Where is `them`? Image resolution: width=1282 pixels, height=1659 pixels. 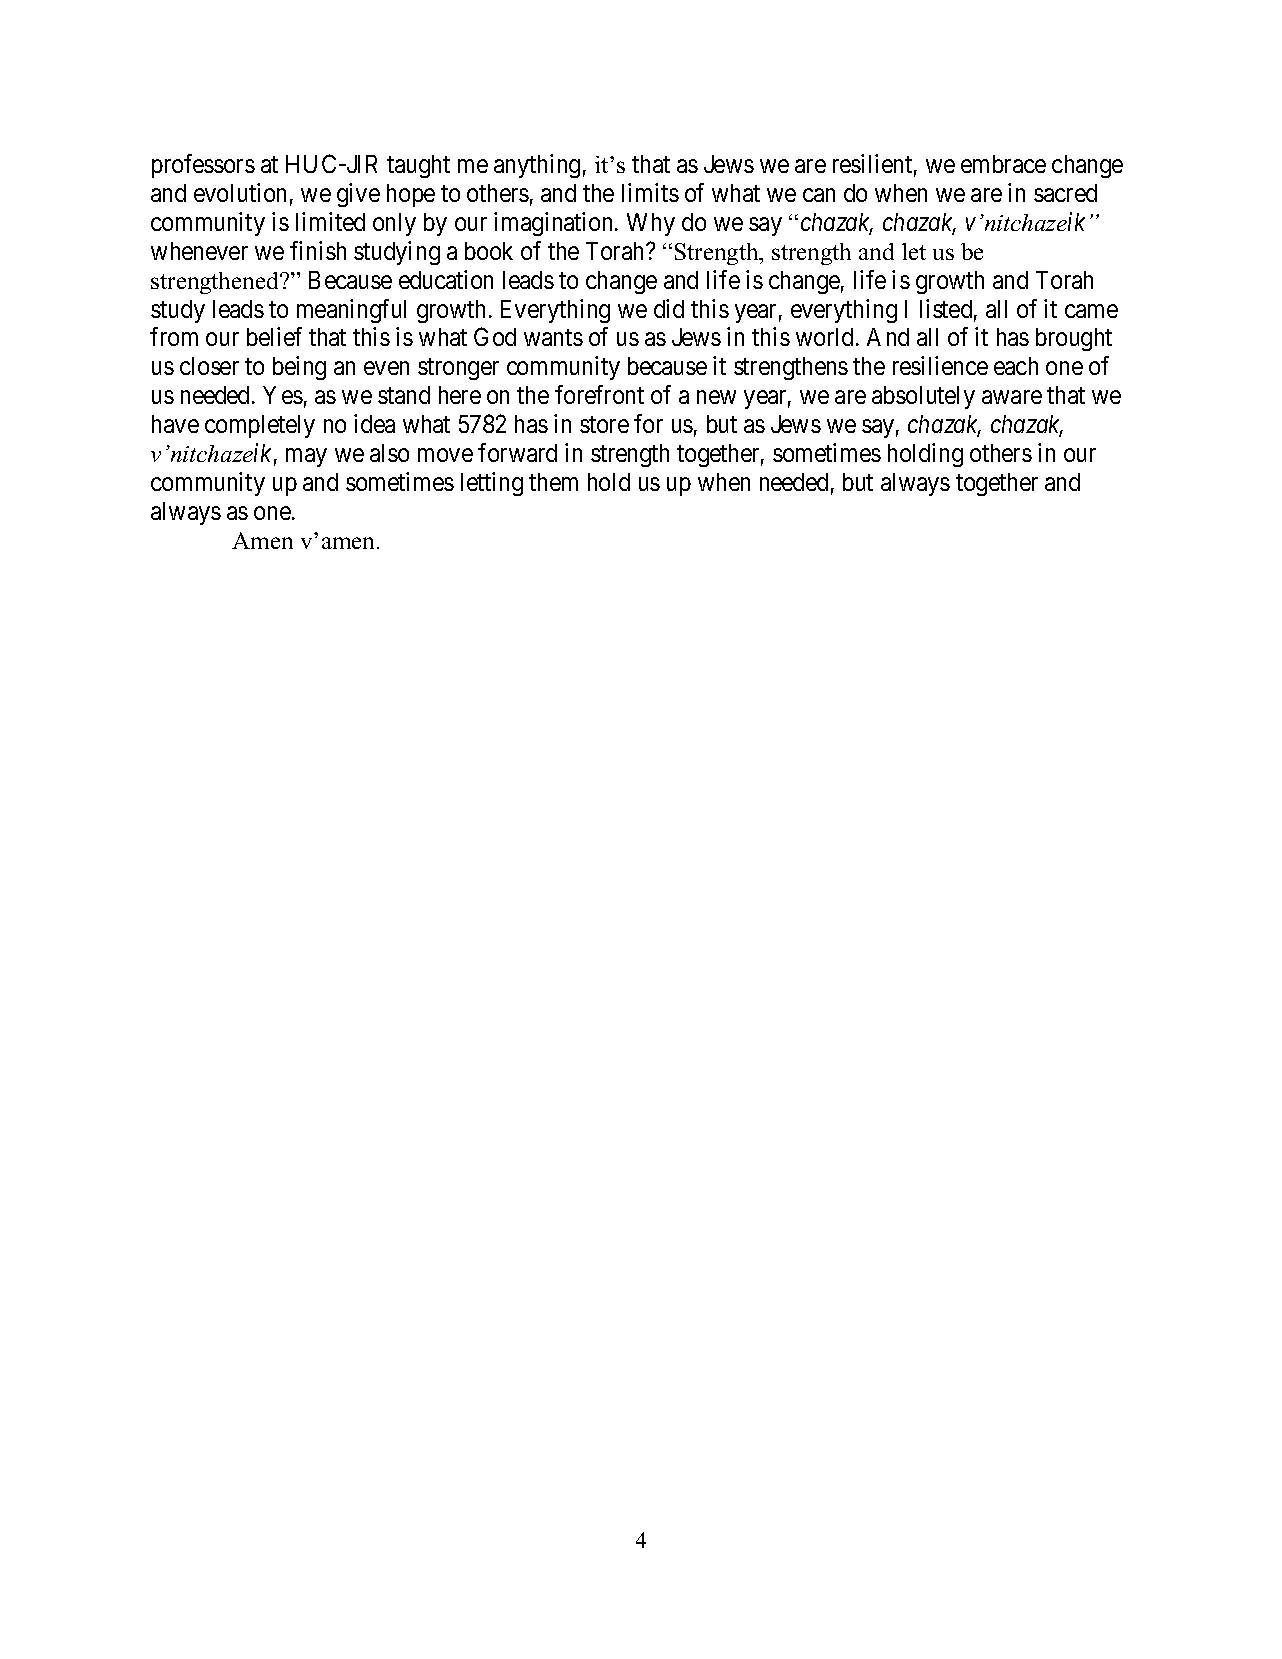 them is located at coordinates (553, 482).
